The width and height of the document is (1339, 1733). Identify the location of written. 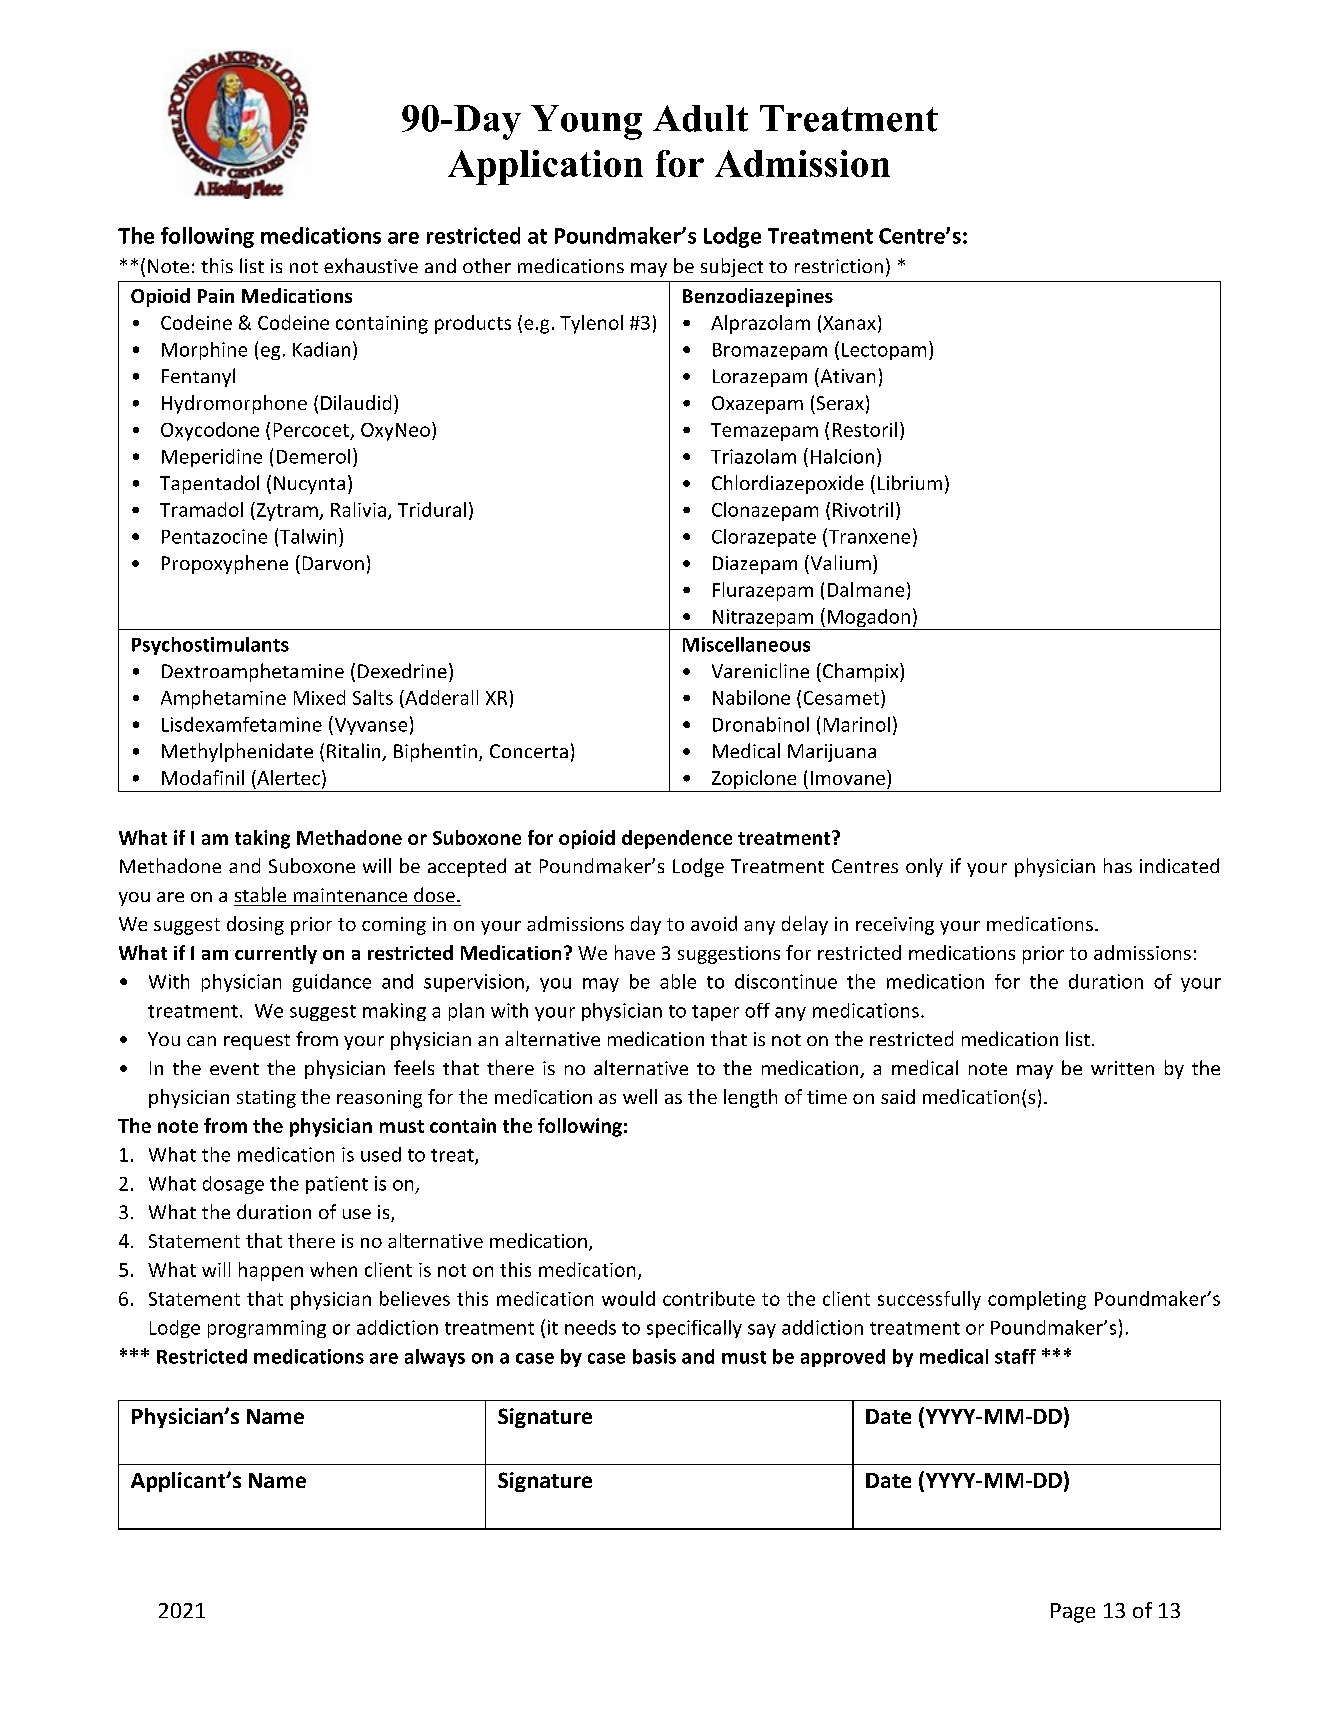
(1122, 1068).
